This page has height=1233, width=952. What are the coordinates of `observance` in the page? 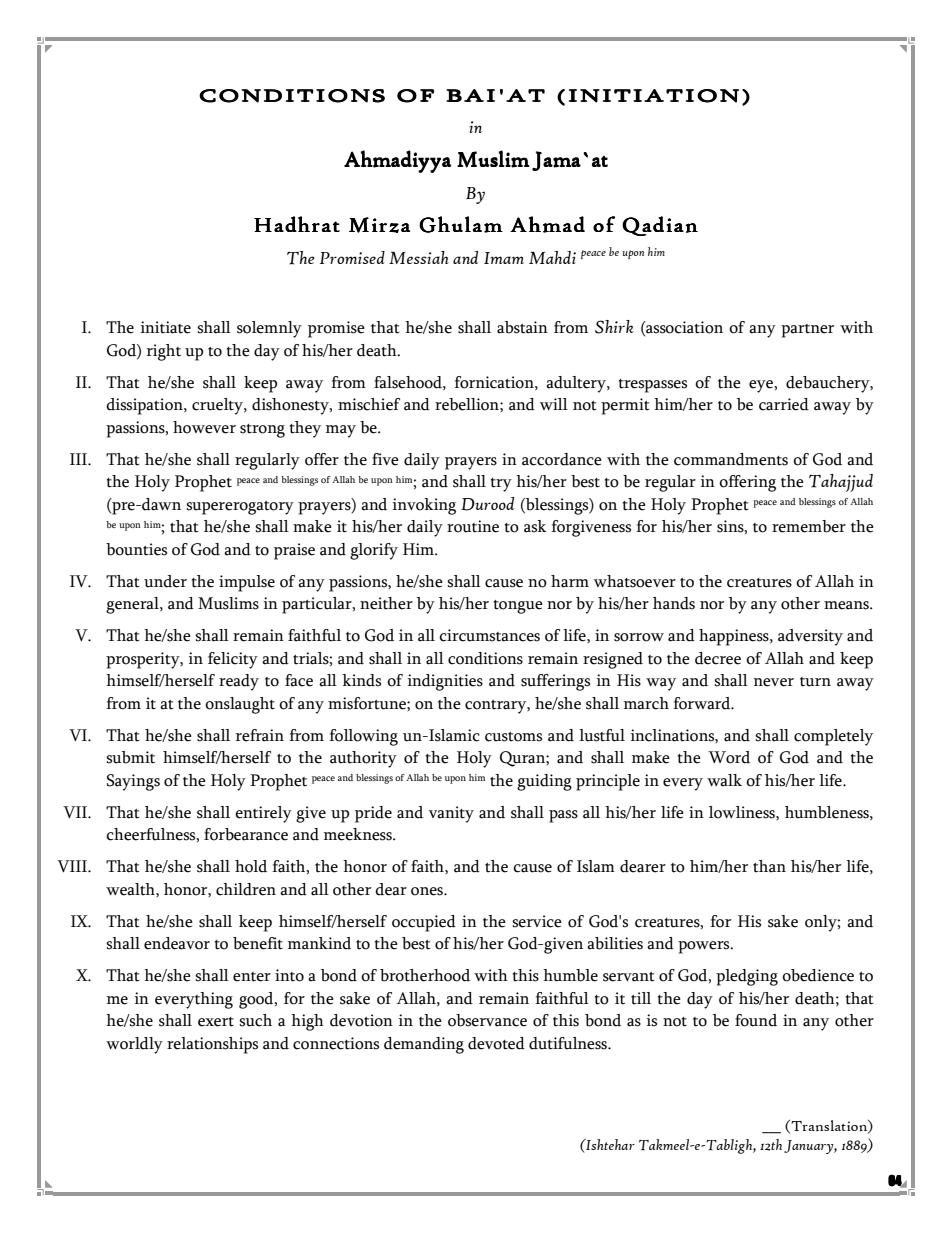 It's located at (487, 1020).
